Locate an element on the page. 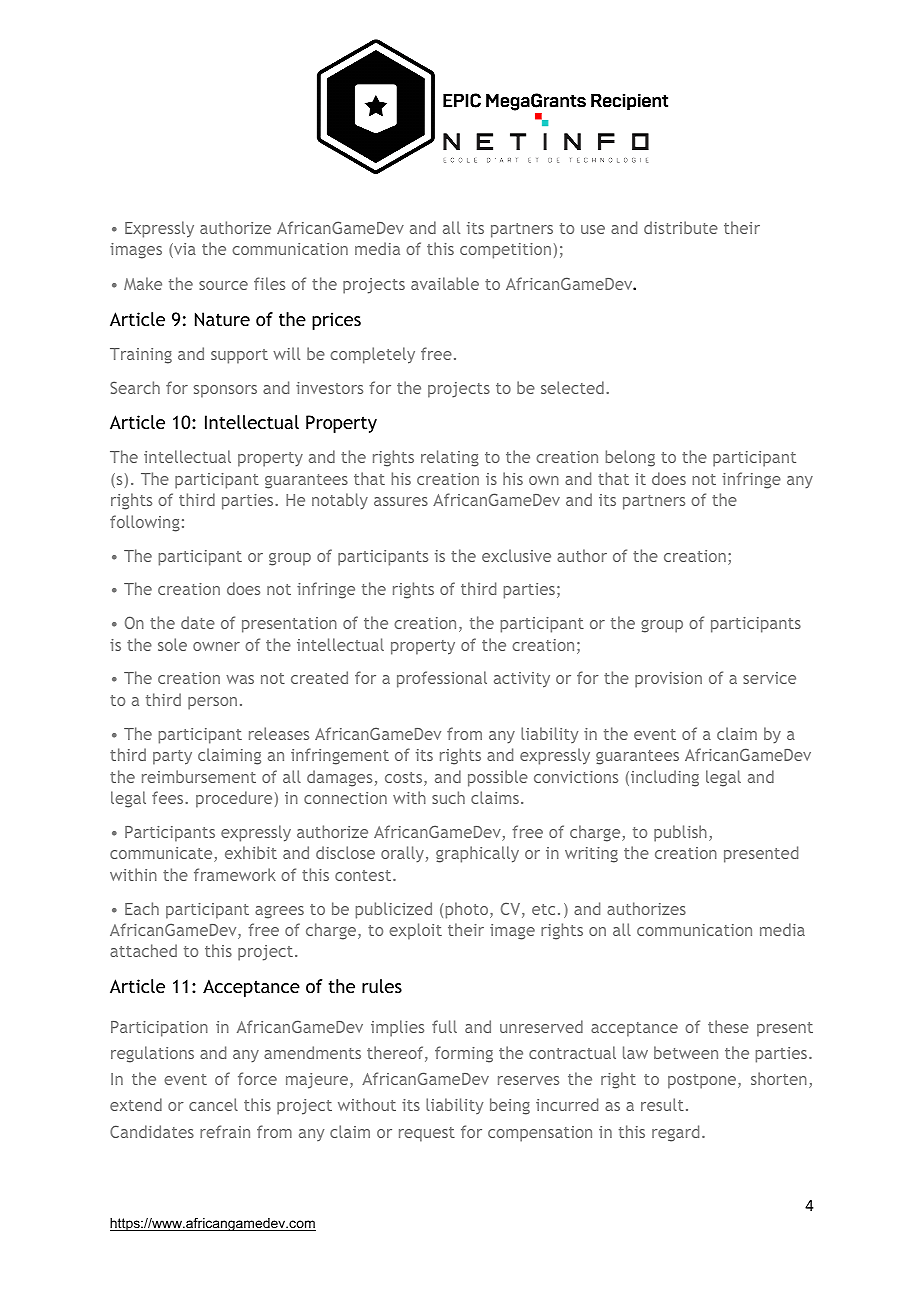 This document has height=1308, width=924. publish is located at coordinates (680, 833).
